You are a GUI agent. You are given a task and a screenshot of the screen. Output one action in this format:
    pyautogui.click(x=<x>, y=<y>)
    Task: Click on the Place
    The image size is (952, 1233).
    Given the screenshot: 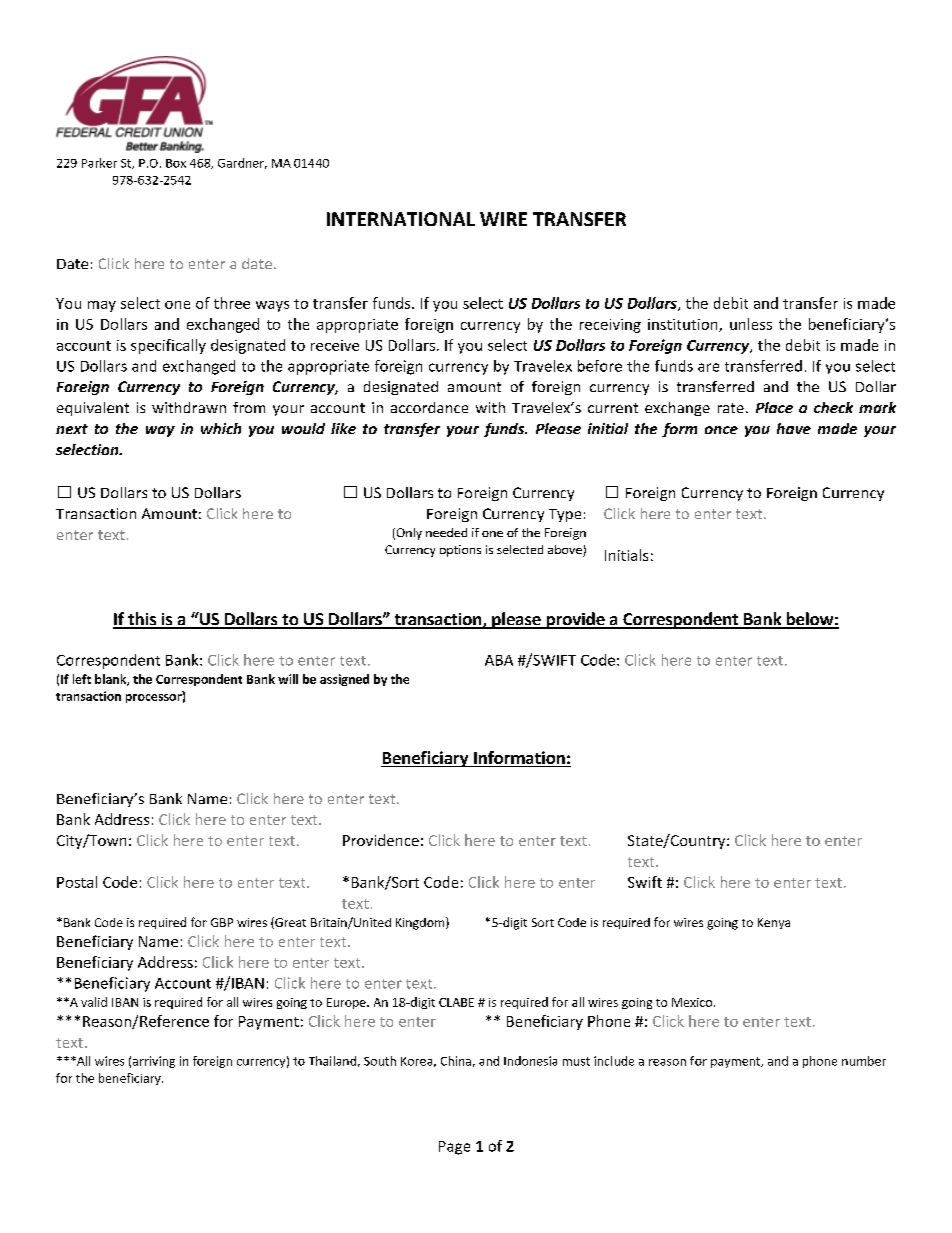 What is the action you would take?
    pyautogui.click(x=774, y=407)
